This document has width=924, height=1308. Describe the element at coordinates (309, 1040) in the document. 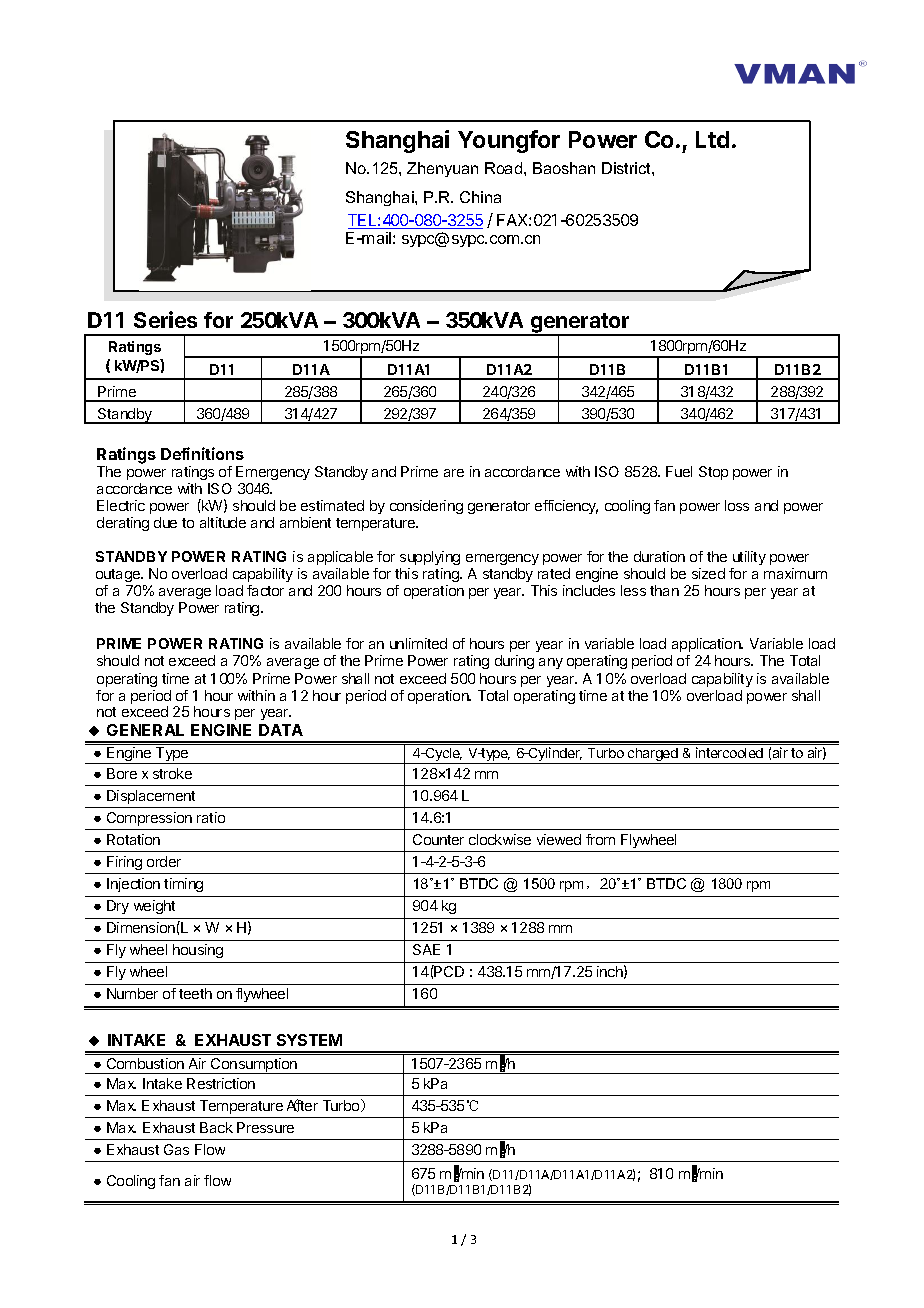

I see `SYSTEM` at that location.
